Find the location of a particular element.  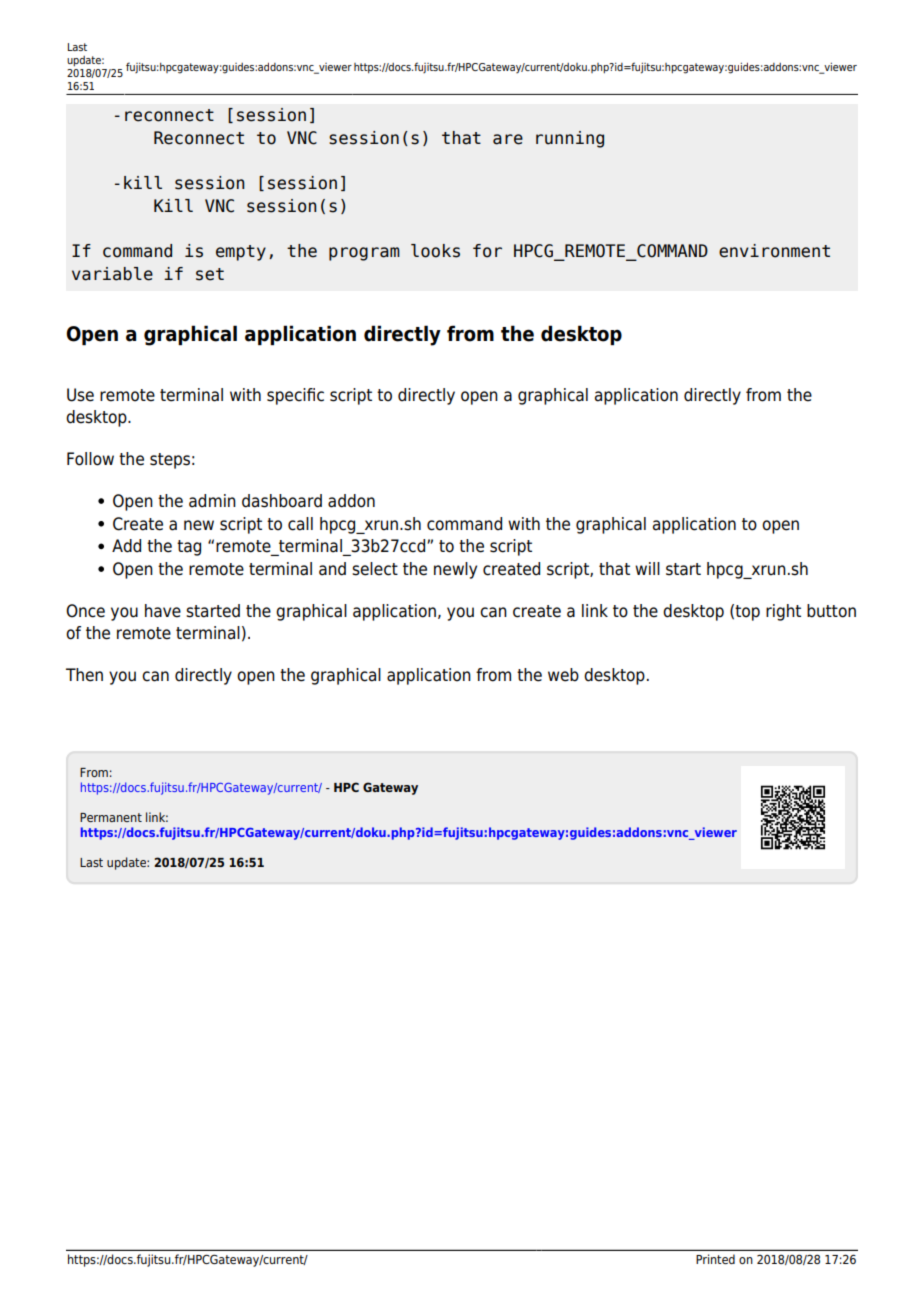

newly is located at coordinates (455, 570).
